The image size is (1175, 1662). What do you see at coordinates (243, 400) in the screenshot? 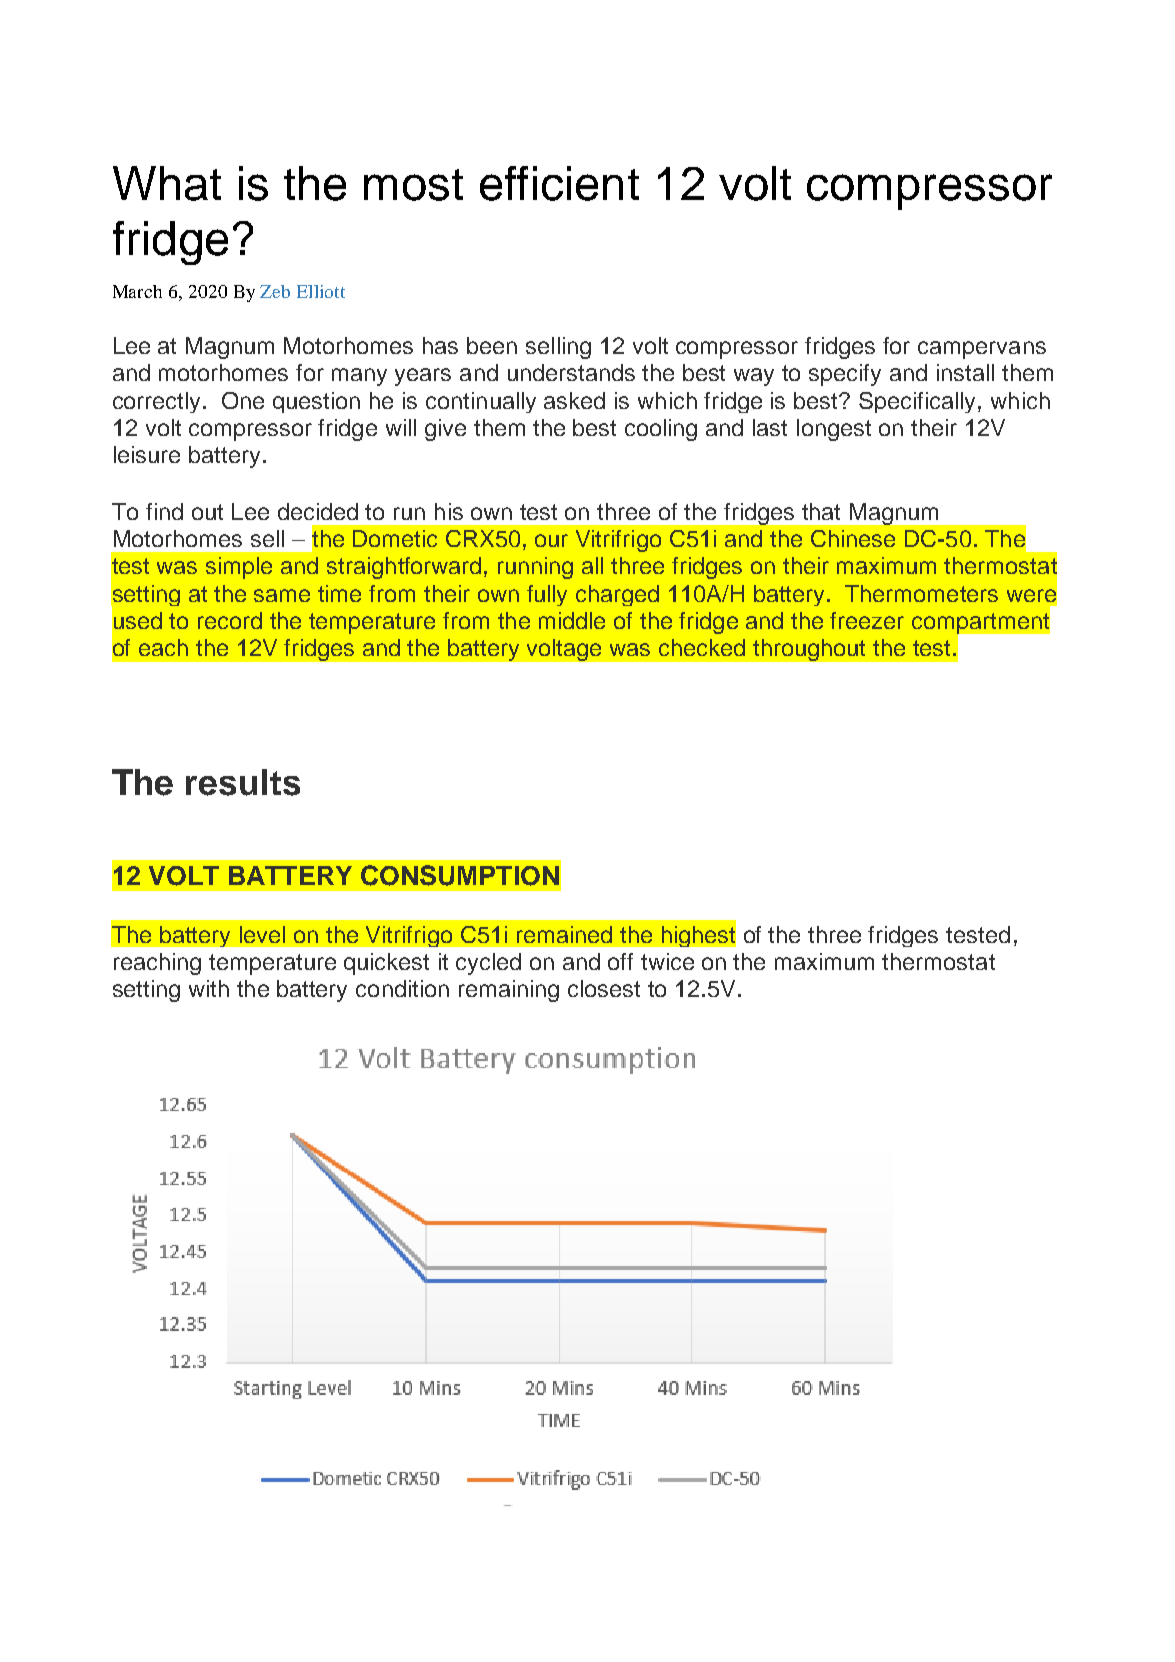
I see `One` at bounding box center [243, 400].
